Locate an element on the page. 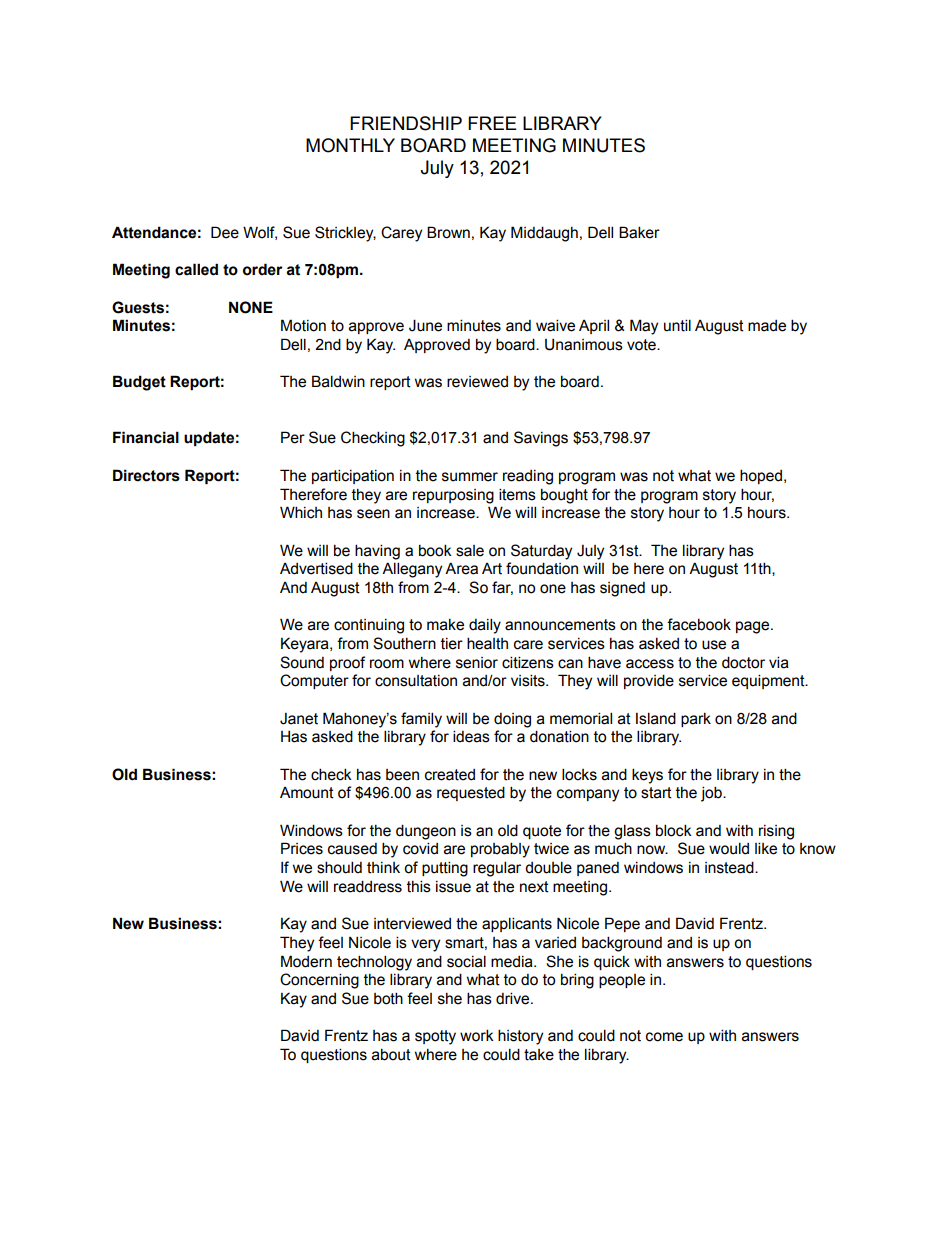 The image size is (952, 1233). FREE is located at coordinates (492, 123).
